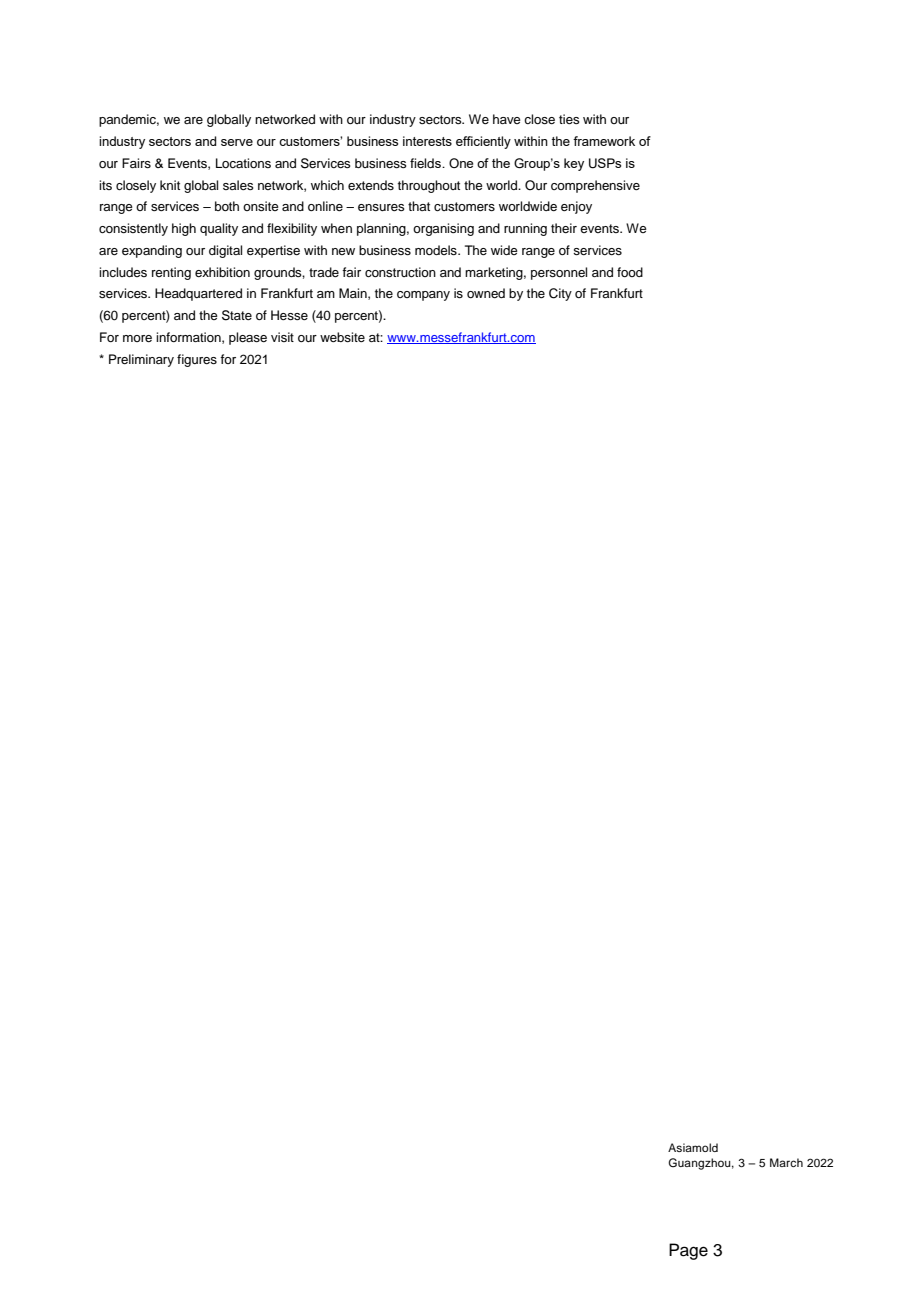  Describe the element at coordinates (560, 294) in the document. I see `City` at that location.
